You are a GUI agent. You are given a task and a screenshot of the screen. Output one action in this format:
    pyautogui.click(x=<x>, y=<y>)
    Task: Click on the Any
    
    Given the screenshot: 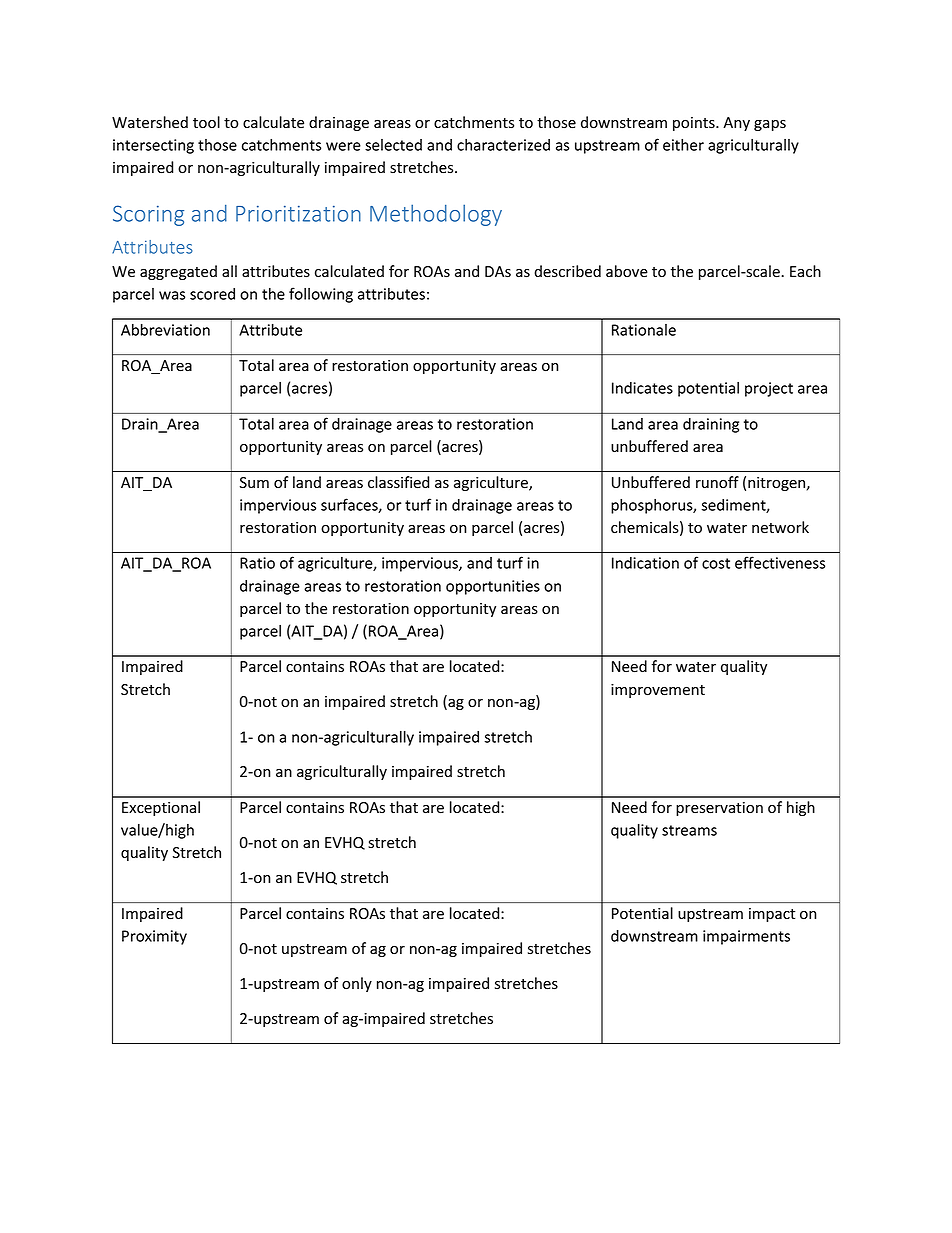 What is the action you would take?
    pyautogui.click(x=736, y=124)
